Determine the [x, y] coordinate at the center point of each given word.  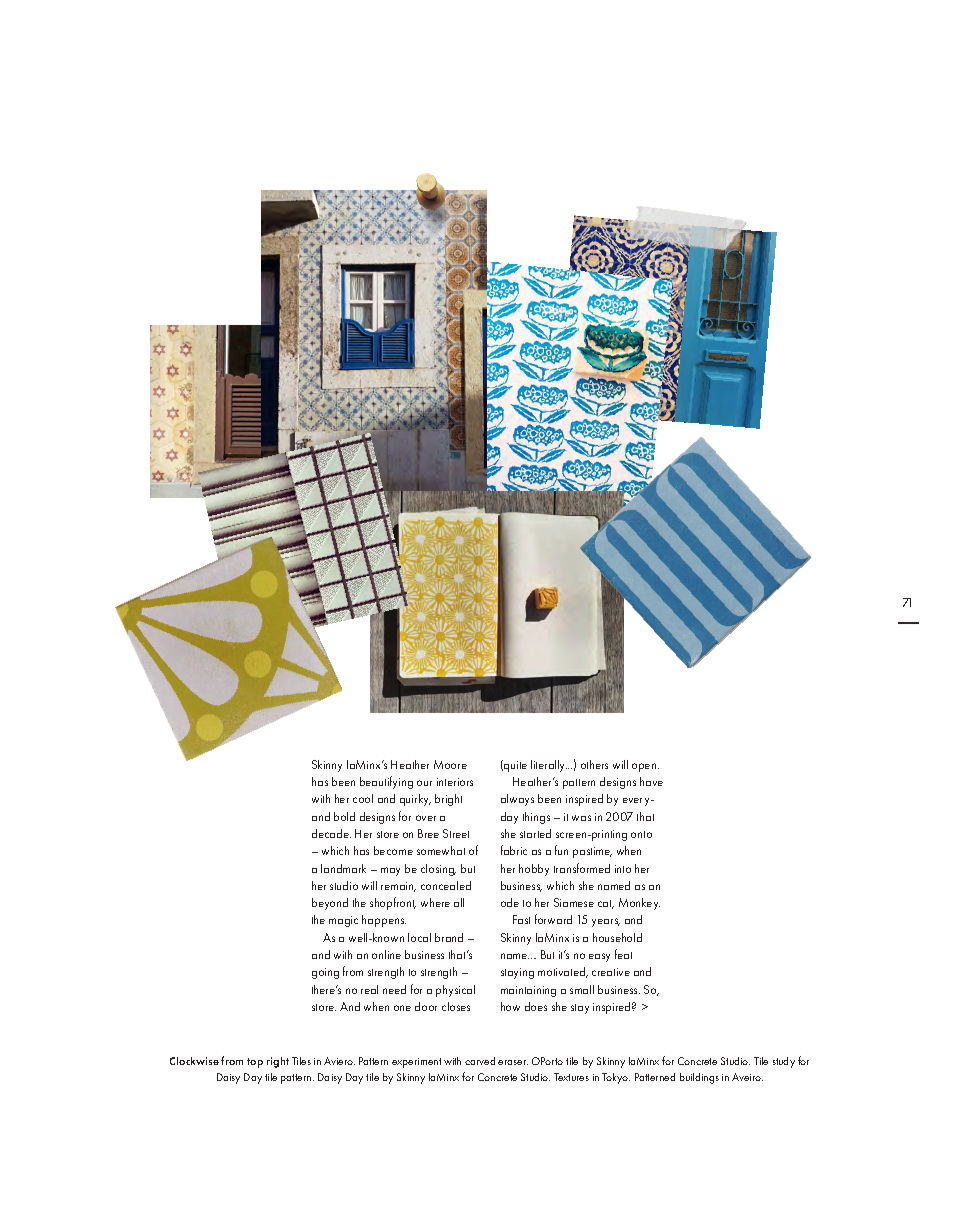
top [255, 1063]
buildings [699, 1078]
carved [480, 1061]
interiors [455, 782]
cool [363, 798]
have [651, 781]
